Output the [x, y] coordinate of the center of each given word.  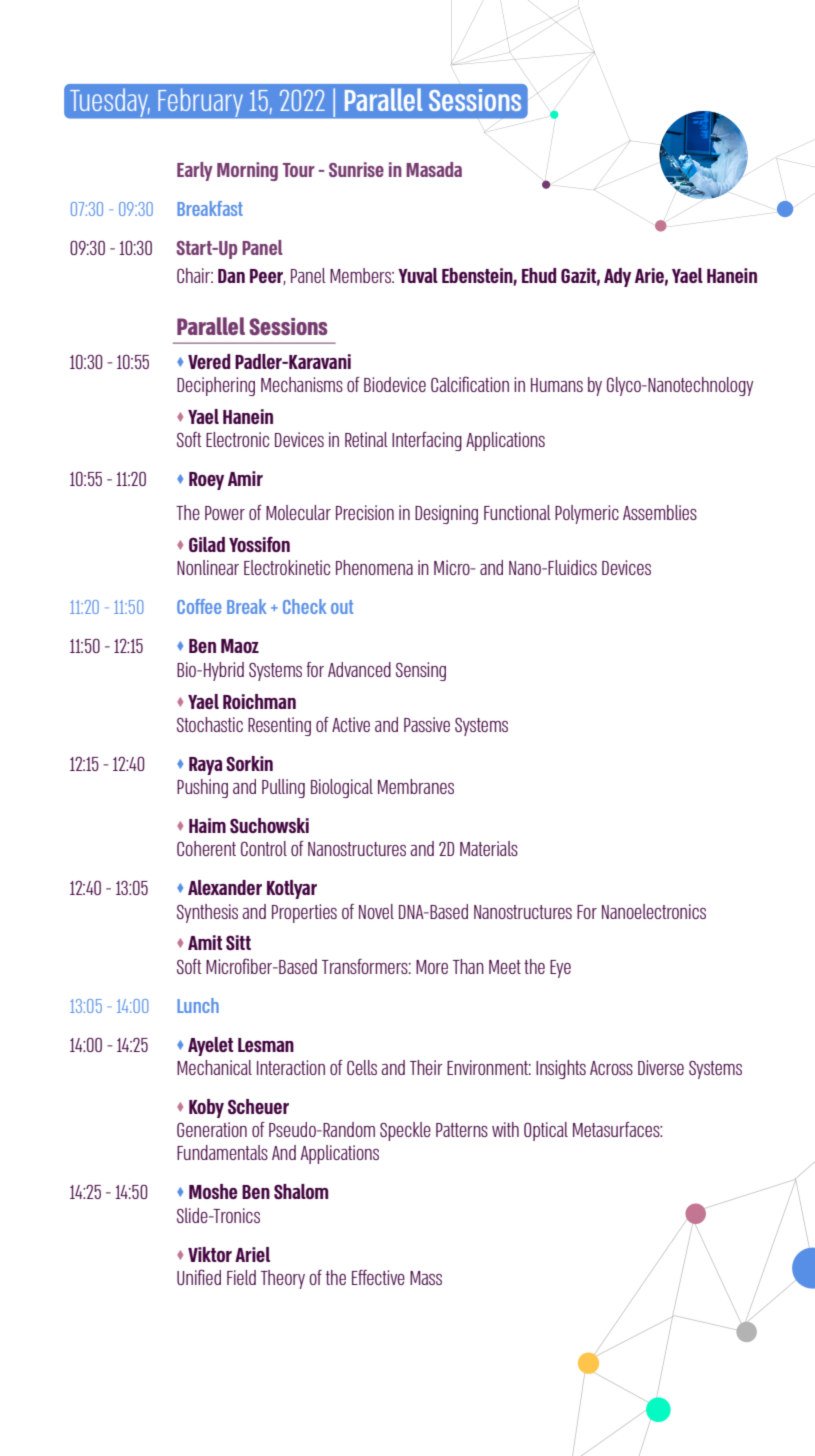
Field [241, 1277]
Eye [560, 969]
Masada [434, 169]
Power [225, 513]
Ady [617, 277]
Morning [247, 171]
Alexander [225, 887]
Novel [376, 911]
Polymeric [587, 514]
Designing [446, 514]
